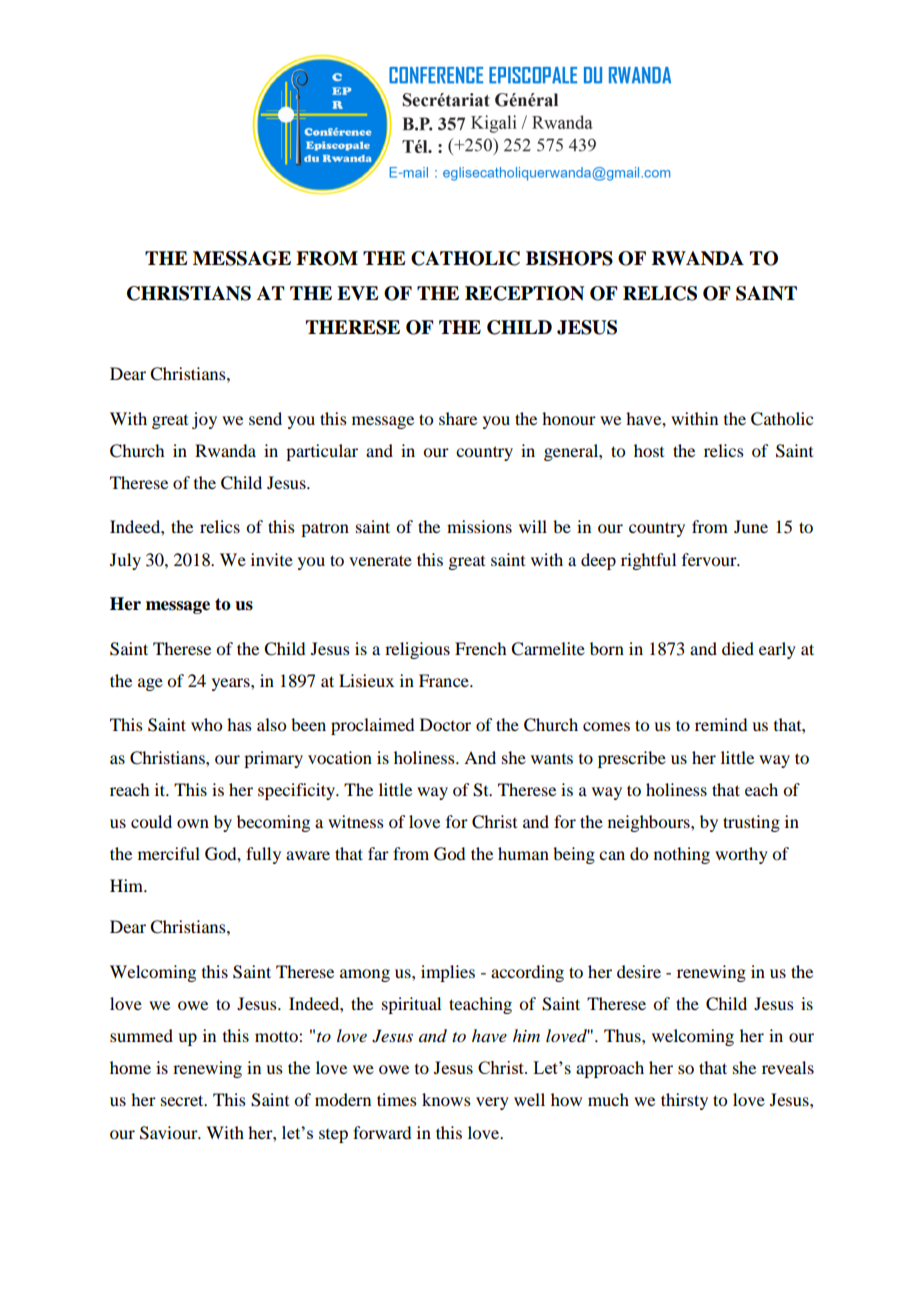 Image resolution: width=924 pixels, height=1308 pixels. What do you see at coordinates (721, 724) in the screenshot?
I see `remind` at bounding box center [721, 724].
